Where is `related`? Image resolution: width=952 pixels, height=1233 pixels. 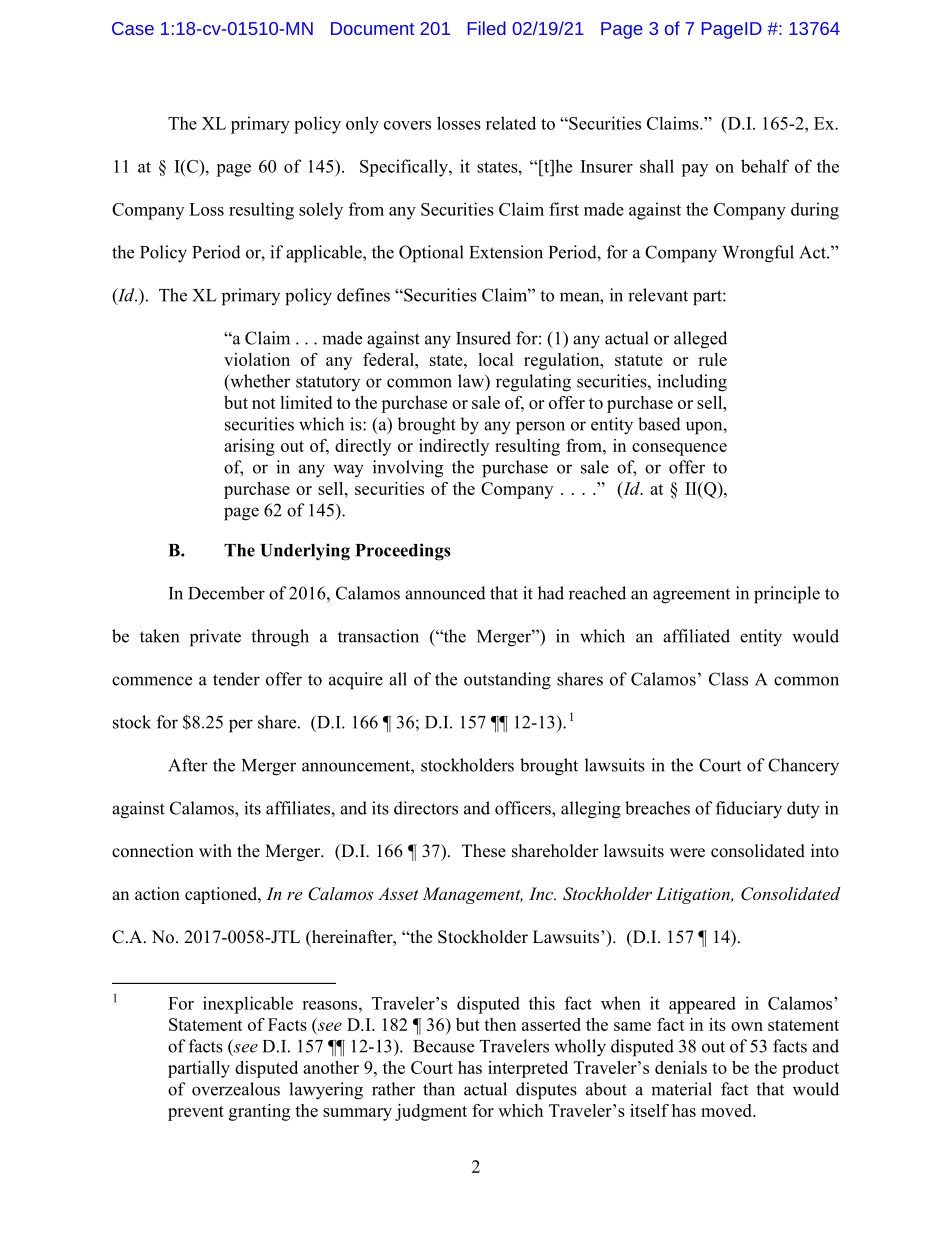
related is located at coordinates (511, 123).
